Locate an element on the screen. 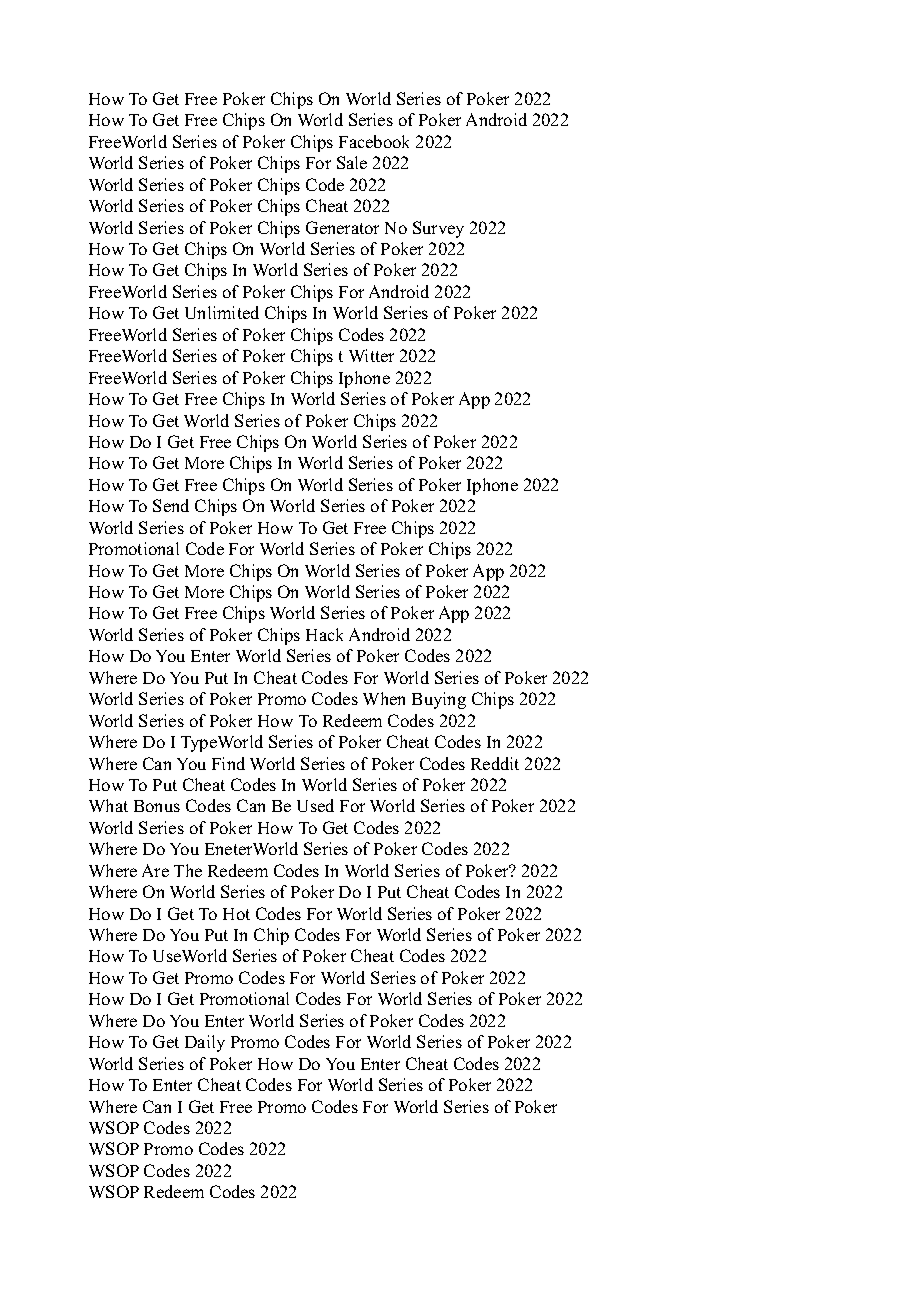  Generator is located at coordinates (342, 227).
